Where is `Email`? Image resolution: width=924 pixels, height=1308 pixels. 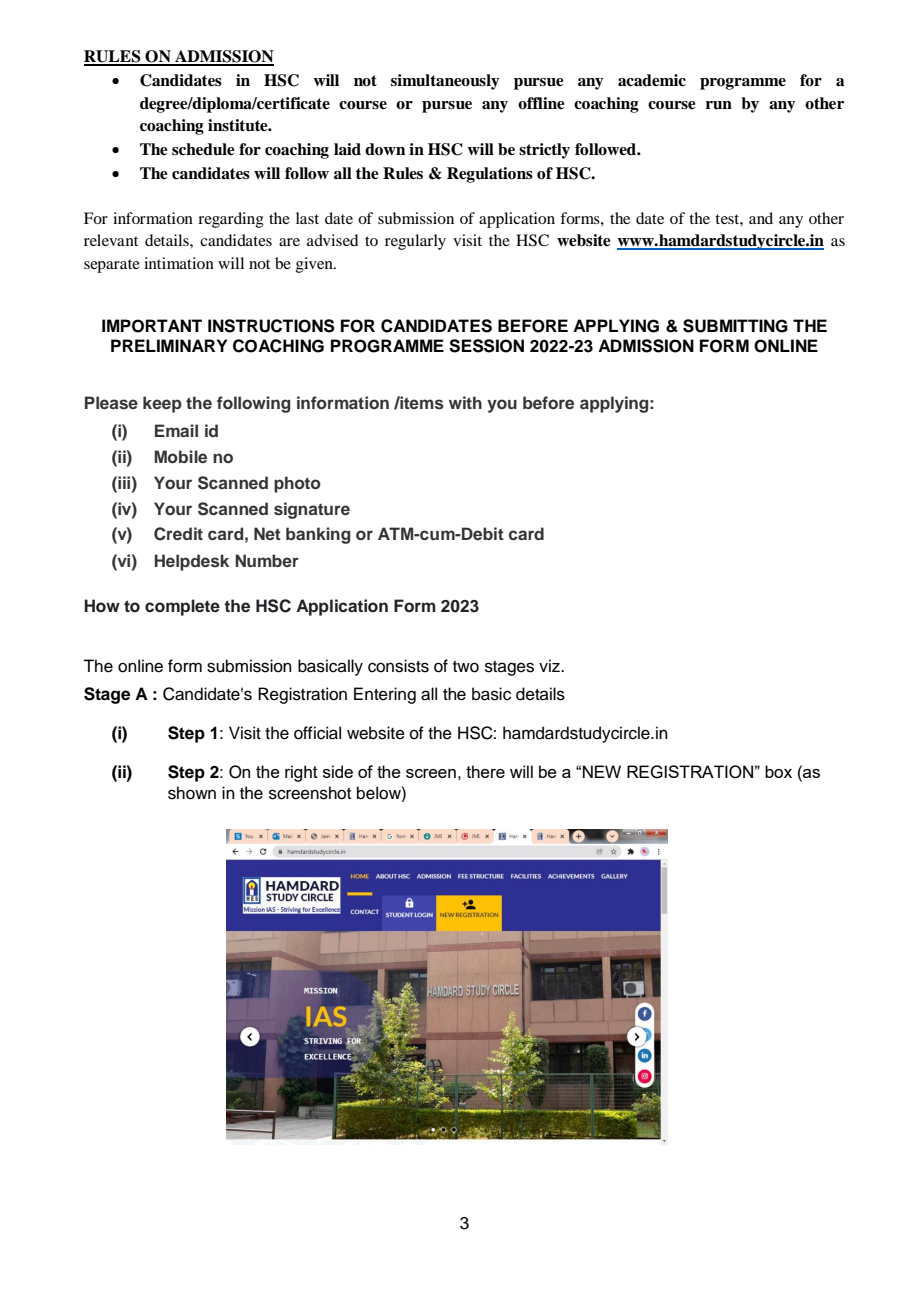 Email is located at coordinates (176, 430).
